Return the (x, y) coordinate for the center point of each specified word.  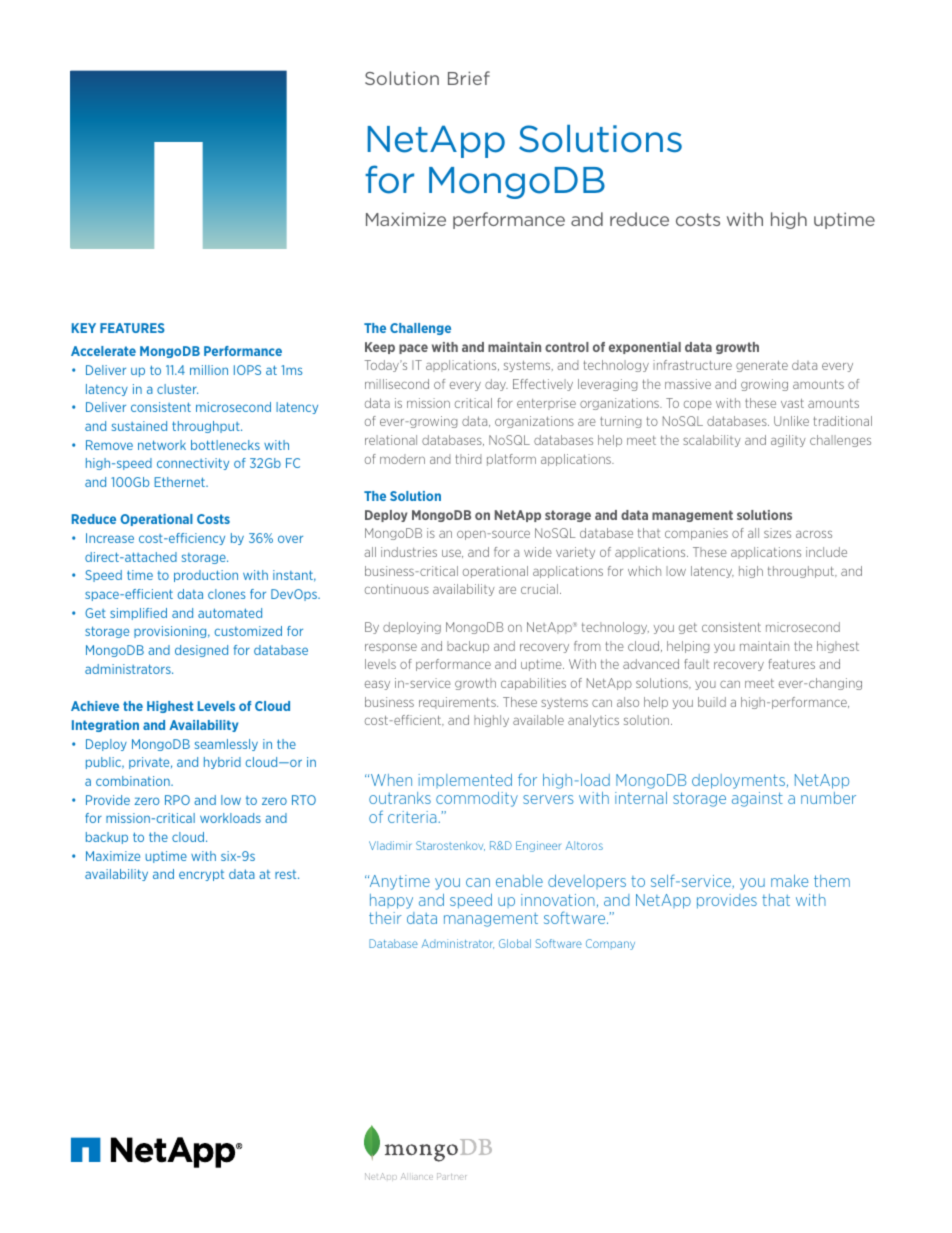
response (391, 648)
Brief (469, 78)
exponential (645, 348)
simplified (138, 614)
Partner (451, 1176)
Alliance (417, 1176)
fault (696, 664)
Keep (380, 348)
